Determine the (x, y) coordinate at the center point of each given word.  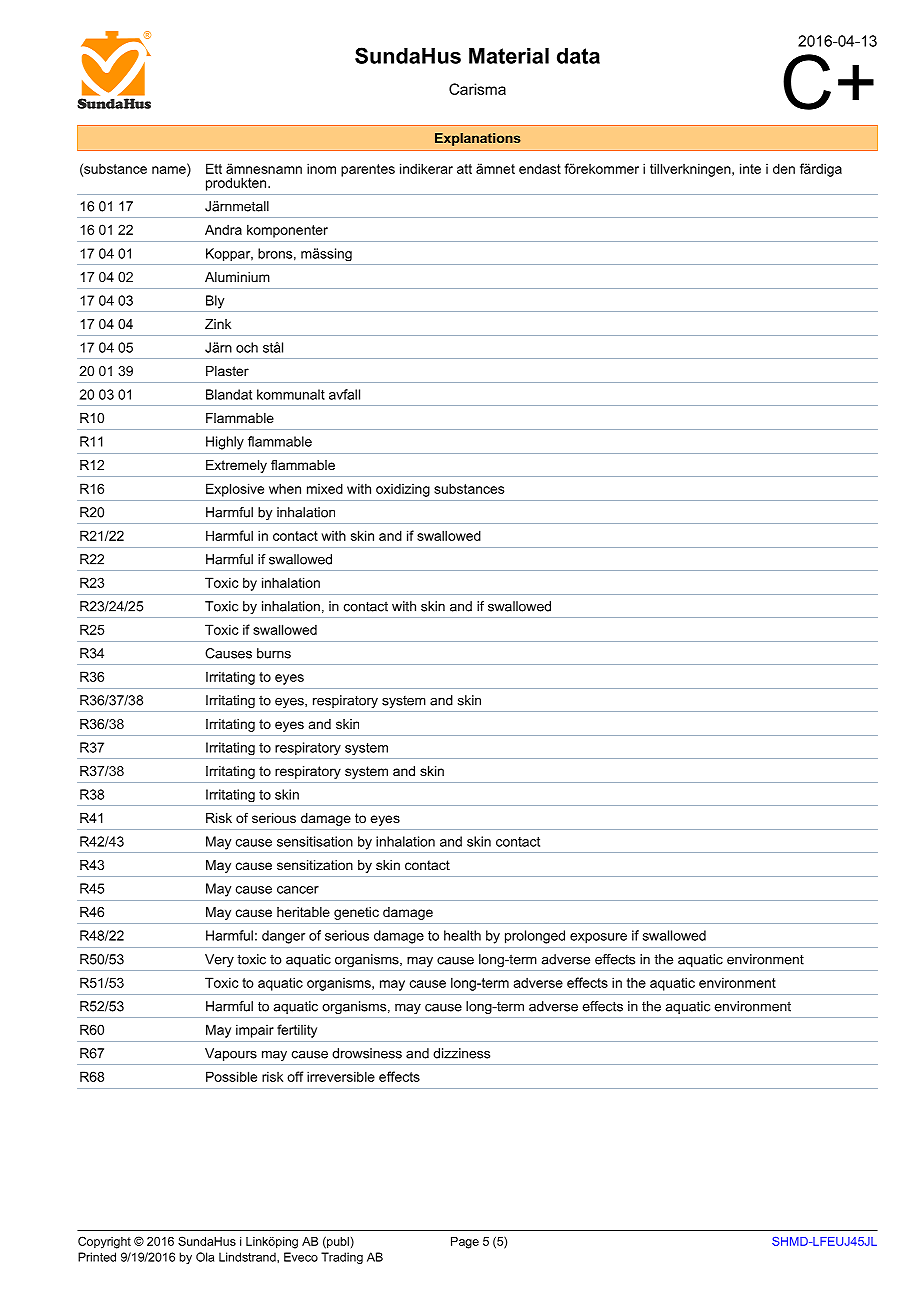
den (784, 168)
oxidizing (403, 490)
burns (274, 653)
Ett (214, 168)
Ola (205, 1257)
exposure (598, 938)
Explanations (478, 139)
